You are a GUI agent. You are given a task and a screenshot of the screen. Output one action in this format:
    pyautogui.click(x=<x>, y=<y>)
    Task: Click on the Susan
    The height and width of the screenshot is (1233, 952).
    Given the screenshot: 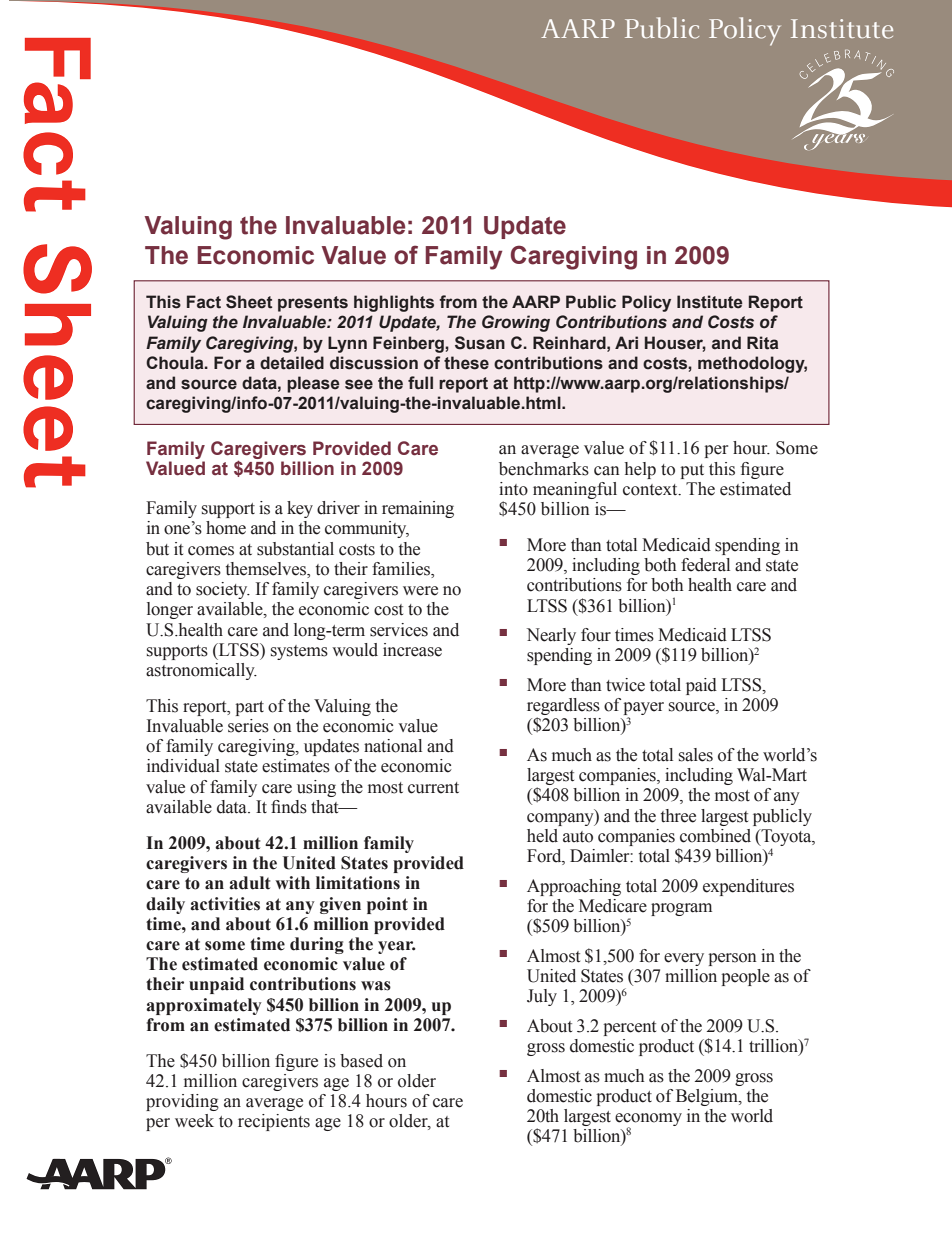 What is the action you would take?
    pyautogui.click(x=480, y=343)
